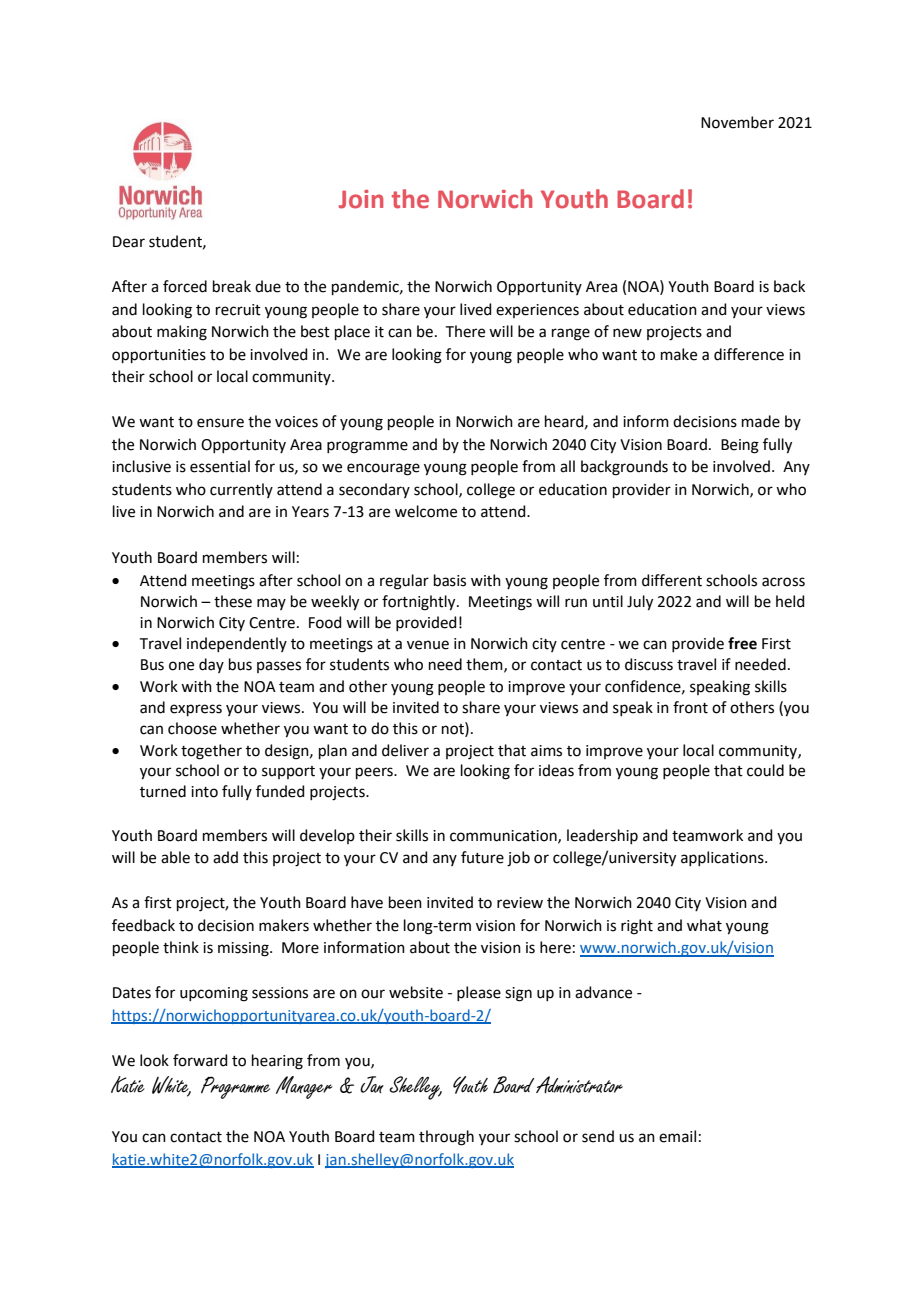  What do you see at coordinates (504, 836) in the screenshot?
I see `communication` at bounding box center [504, 836].
